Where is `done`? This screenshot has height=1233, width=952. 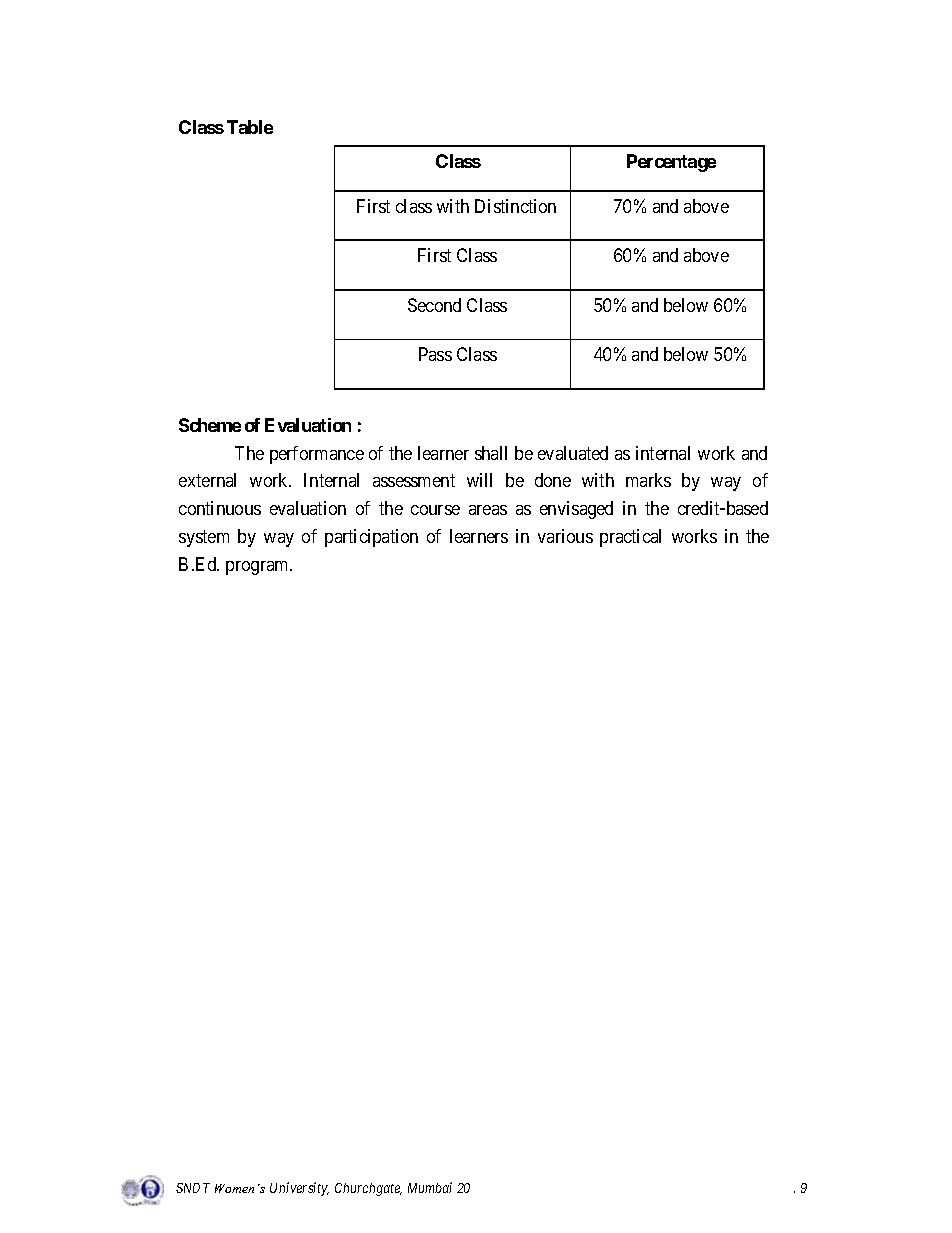
done is located at coordinates (553, 480).
